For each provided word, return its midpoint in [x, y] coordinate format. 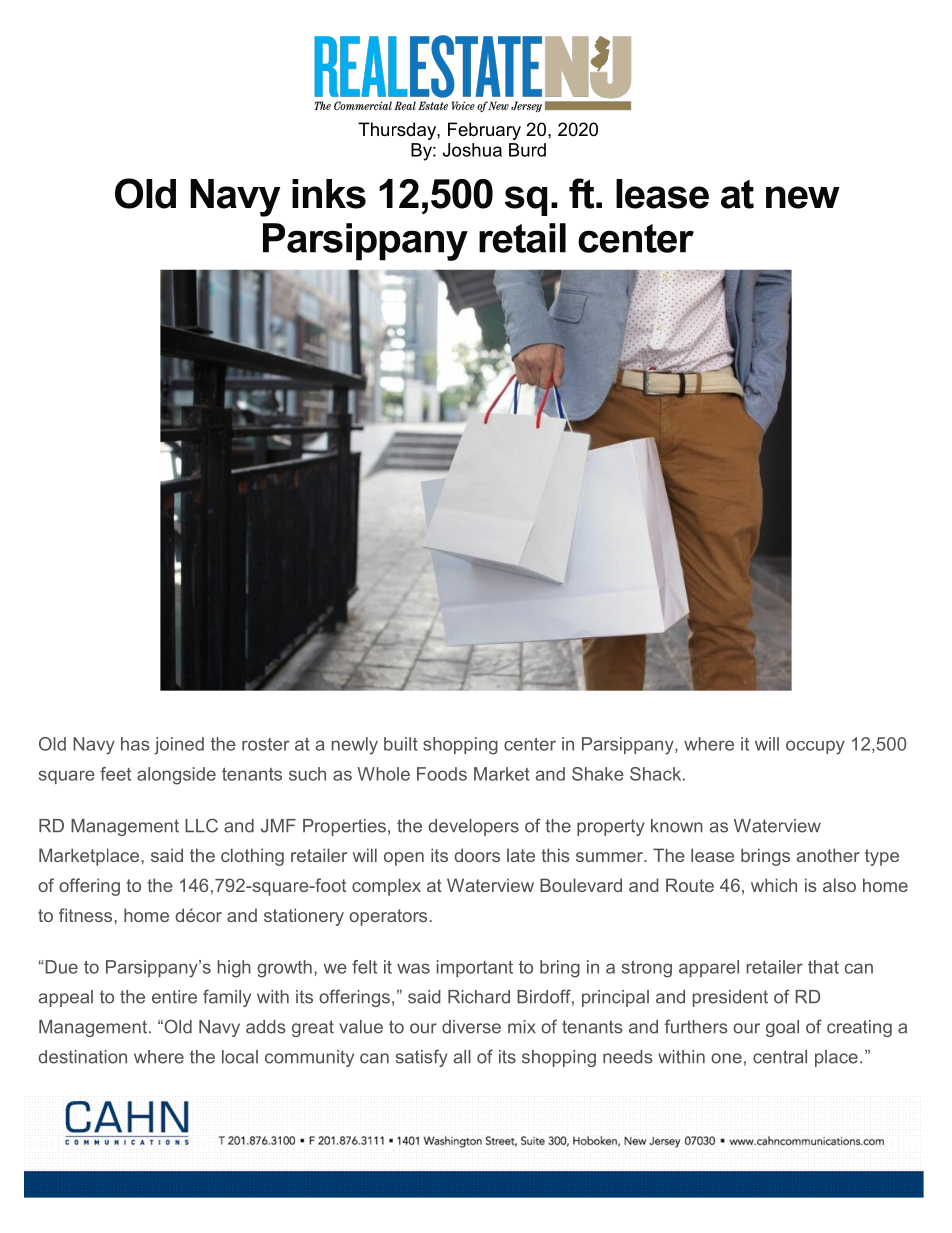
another [828, 855]
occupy [815, 747]
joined [179, 746]
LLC [201, 825]
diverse [471, 1027]
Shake [598, 774]
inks [329, 194]
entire [174, 997]
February [484, 131]
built [401, 744]
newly [355, 746]
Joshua [472, 150]
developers [473, 827]
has [135, 744]
